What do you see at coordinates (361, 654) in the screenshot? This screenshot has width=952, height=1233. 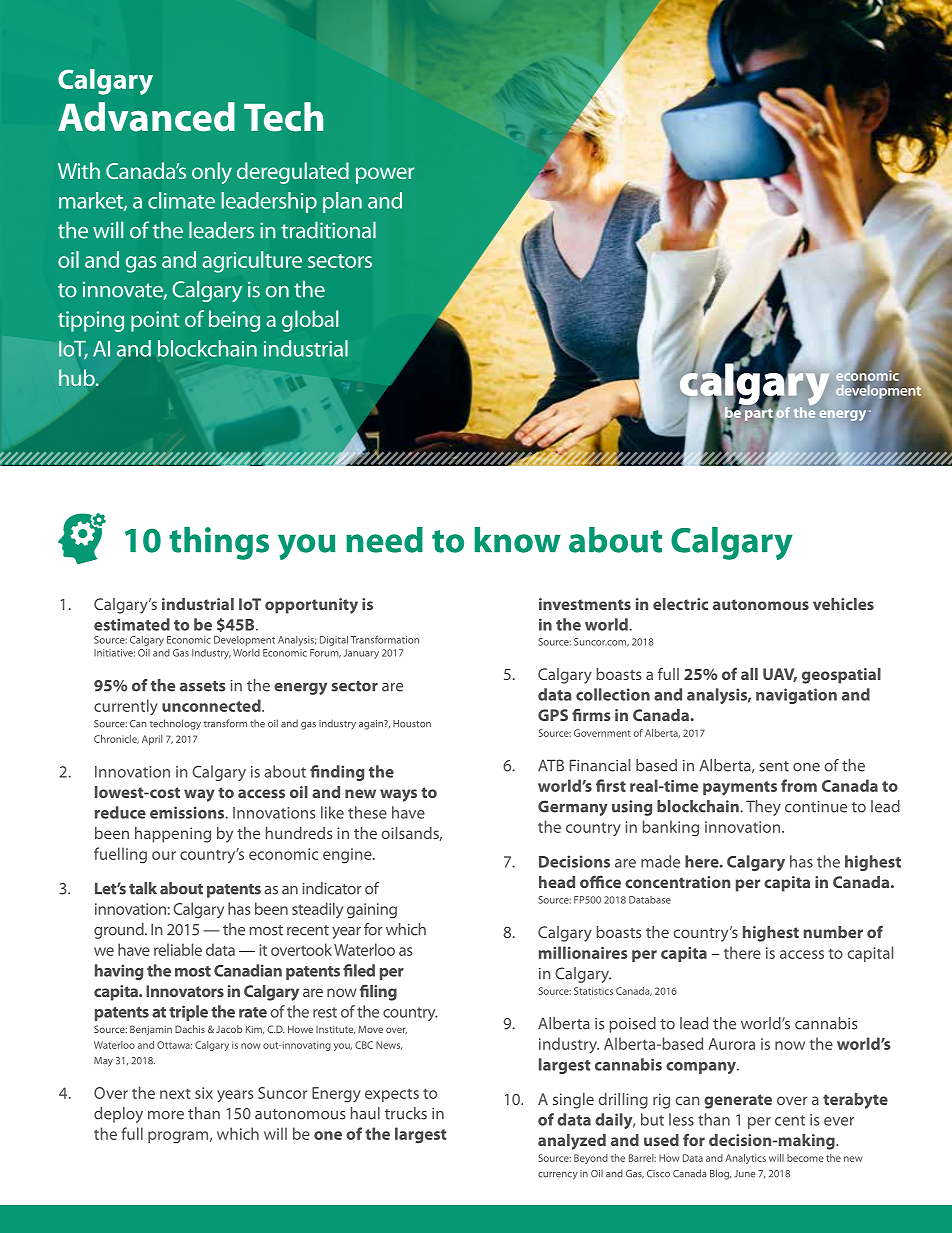 I see `January` at bounding box center [361, 654].
